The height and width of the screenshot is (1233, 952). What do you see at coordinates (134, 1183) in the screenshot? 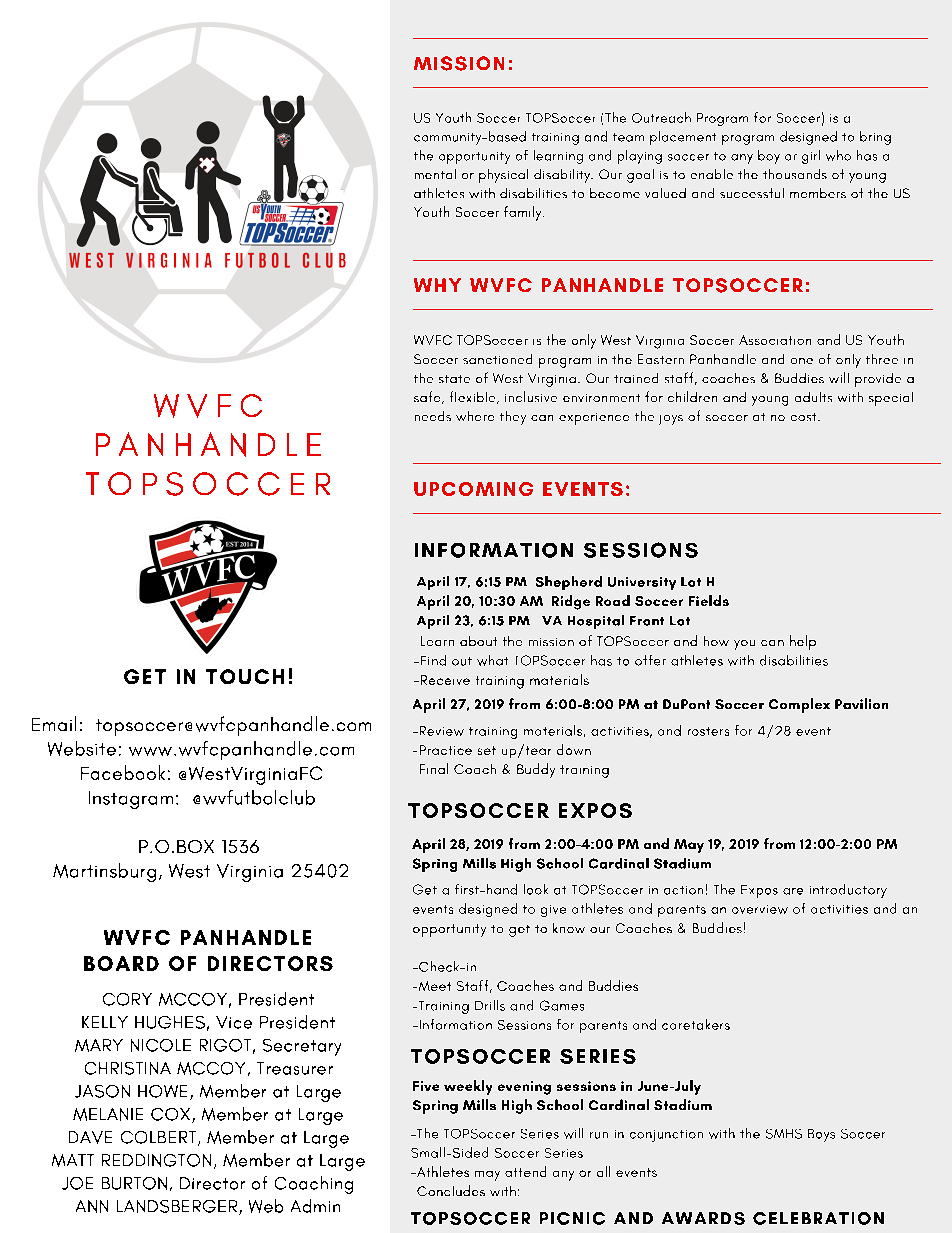
I see `BURTON` at bounding box center [134, 1183].
